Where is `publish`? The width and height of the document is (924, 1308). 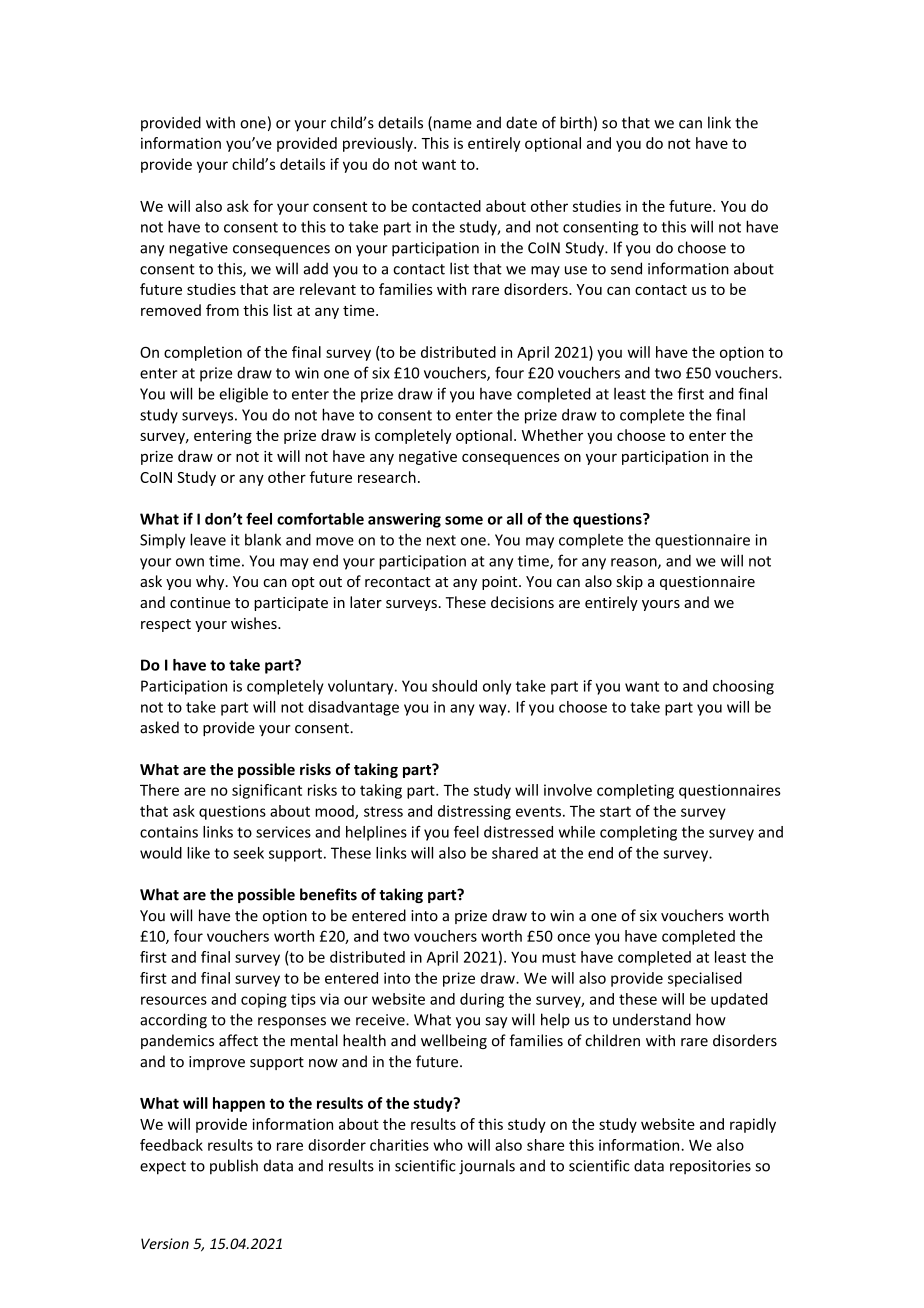 publish is located at coordinates (234, 1167).
